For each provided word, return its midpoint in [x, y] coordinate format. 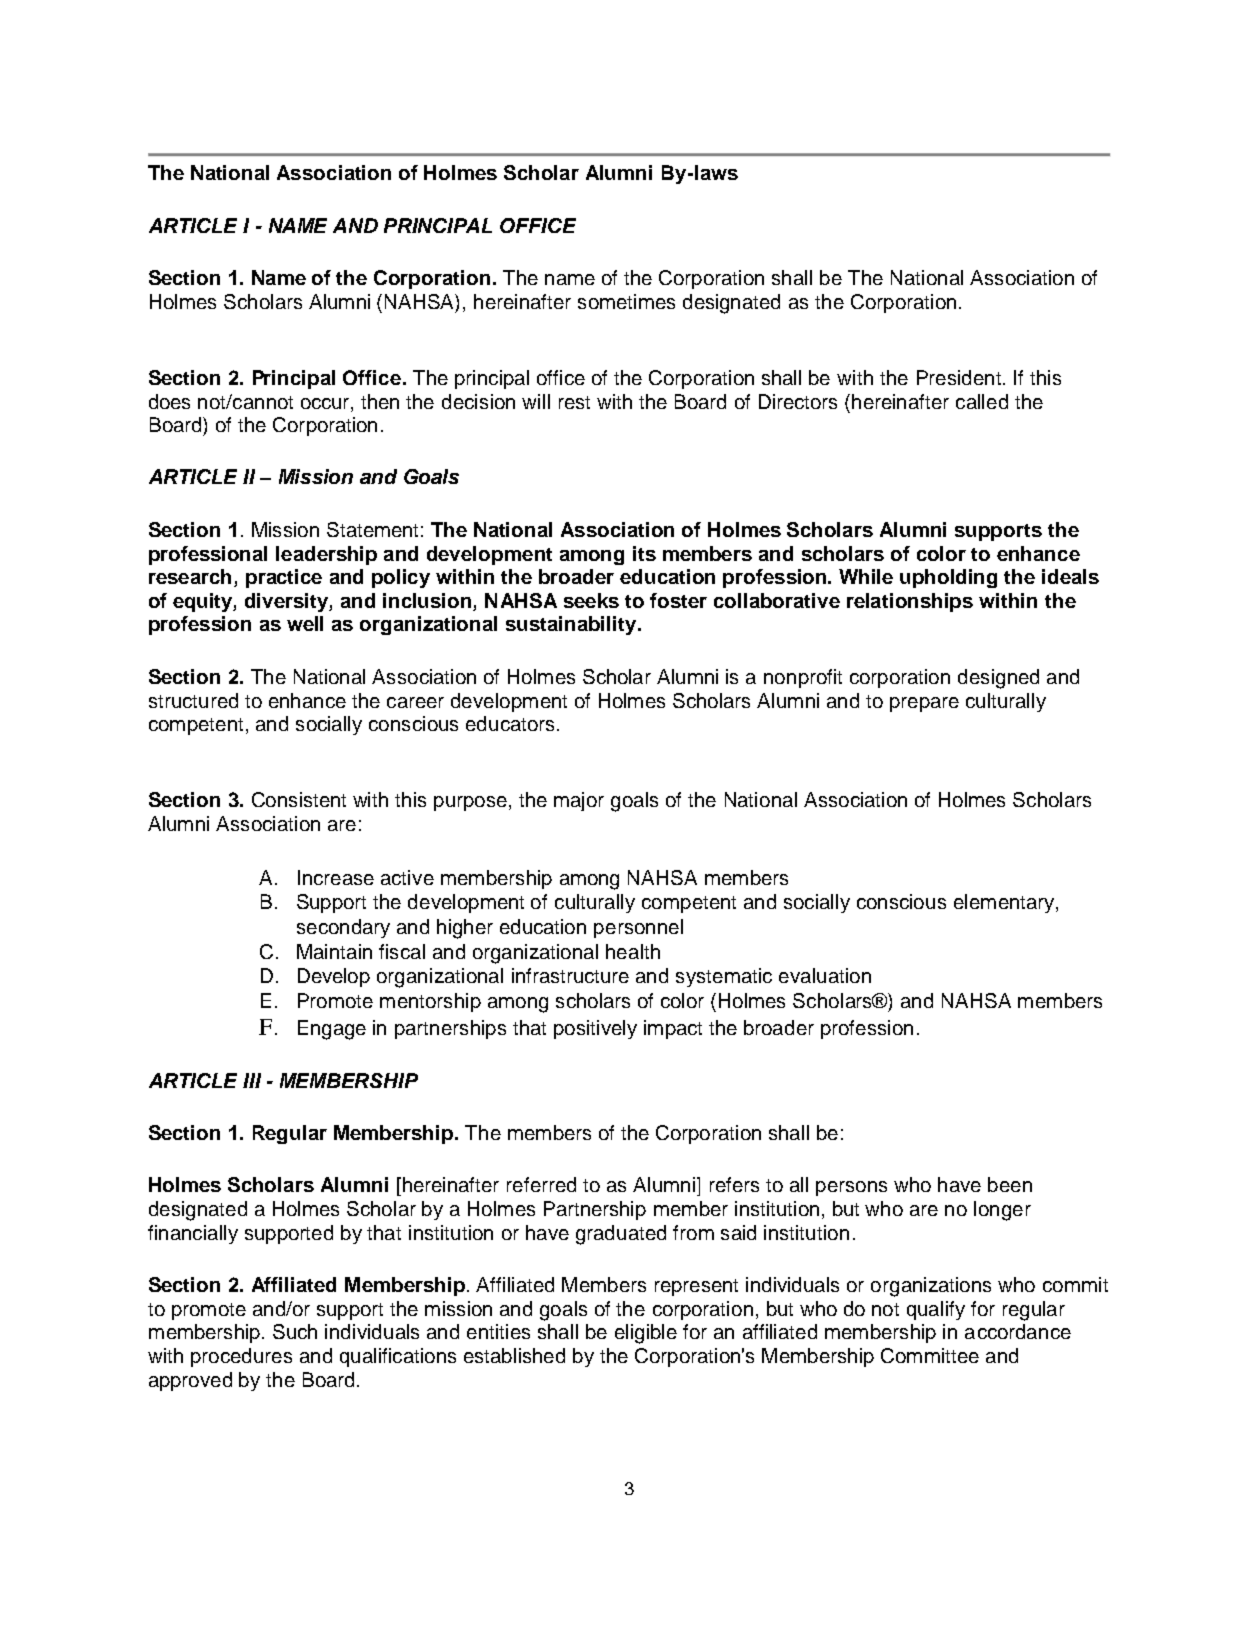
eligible [646, 1334]
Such [295, 1331]
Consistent [299, 799]
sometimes [626, 301]
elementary [1005, 903]
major [579, 801]
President [959, 377]
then [380, 401]
